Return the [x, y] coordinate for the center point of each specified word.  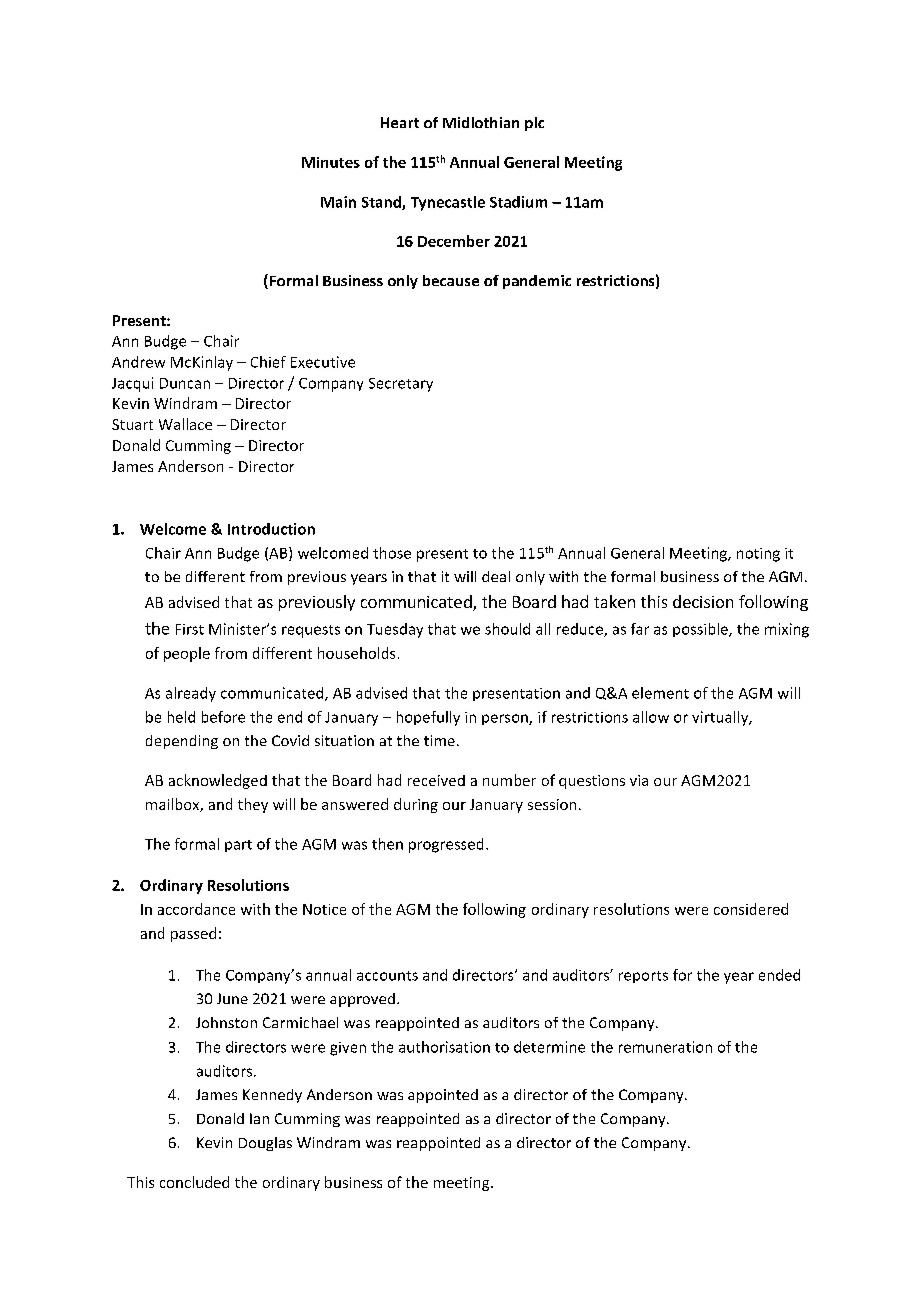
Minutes [331, 162]
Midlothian [481, 122]
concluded [194, 1182]
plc [534, 124]
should [507, 629]
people [187, 654]
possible [701, 630]
